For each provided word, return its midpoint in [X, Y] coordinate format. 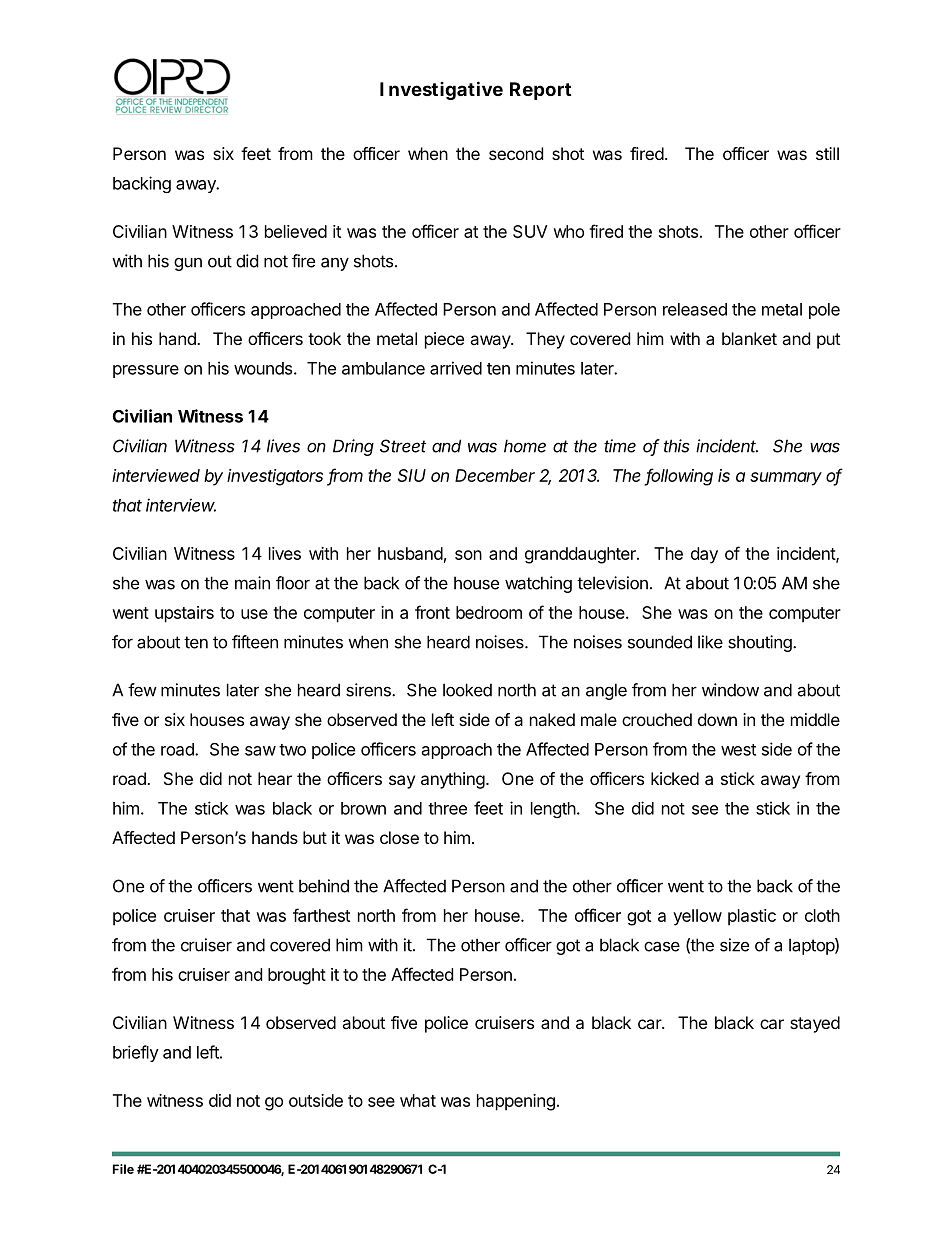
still [827, 153]
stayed [815, 1024]
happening [516, 1102]
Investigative [441, 90]
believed [296, 231]
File [123, 1169]
